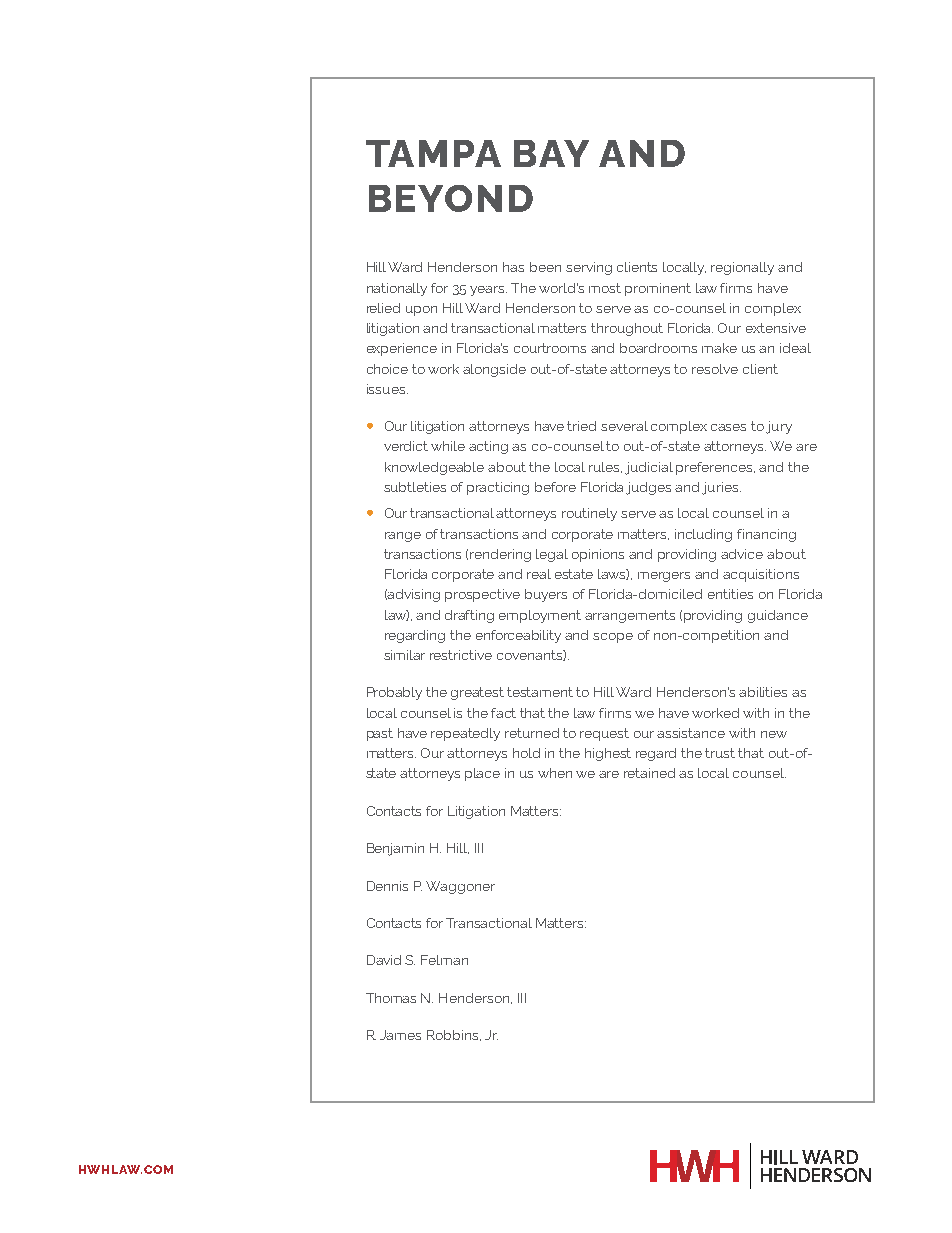 Image resolution: width=952 pixels, height=1233 pixels. I want to click on Robbins, so click(454, 1035).
